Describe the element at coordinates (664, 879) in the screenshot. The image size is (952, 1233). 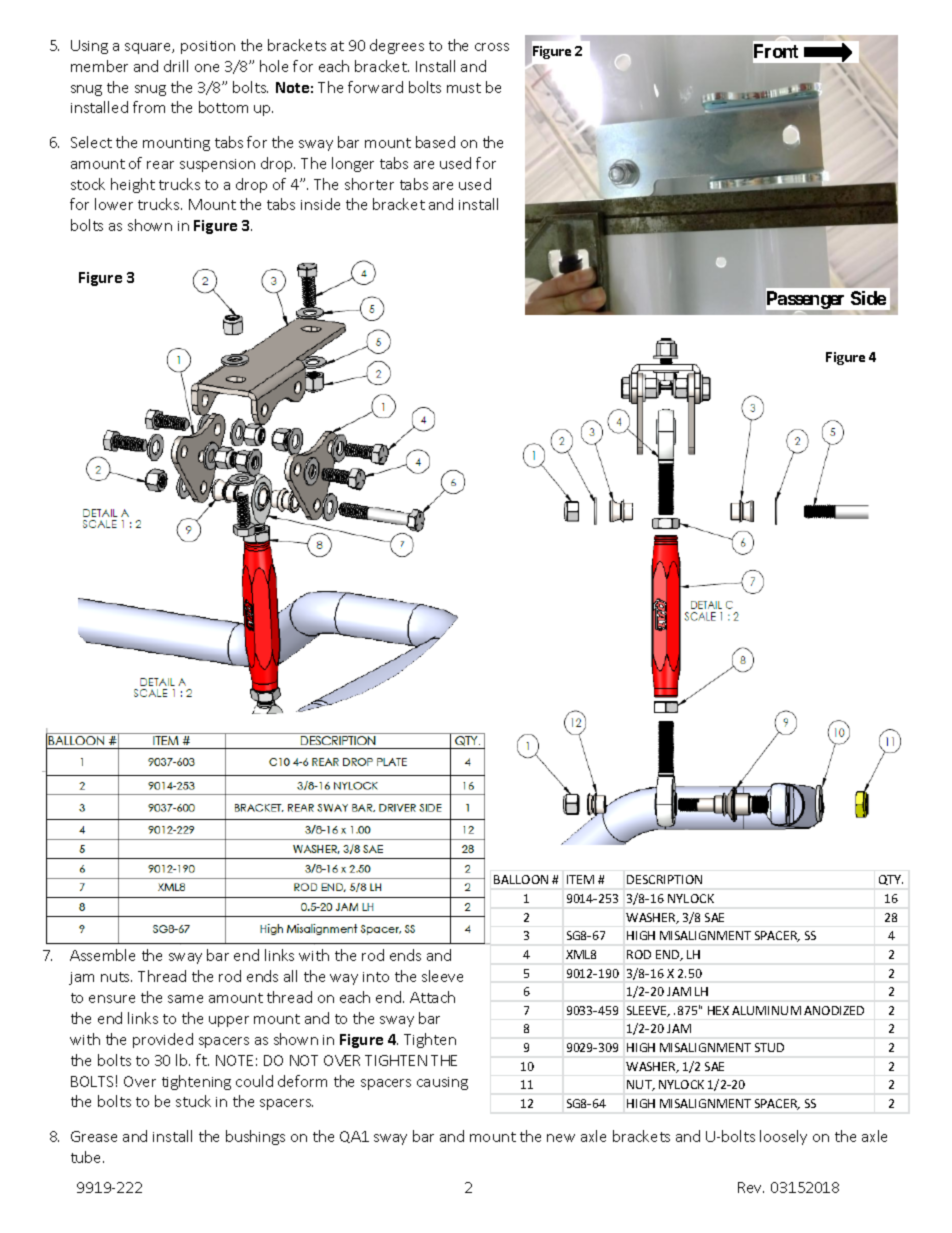
I see `DESCRIPTION` at that location.
